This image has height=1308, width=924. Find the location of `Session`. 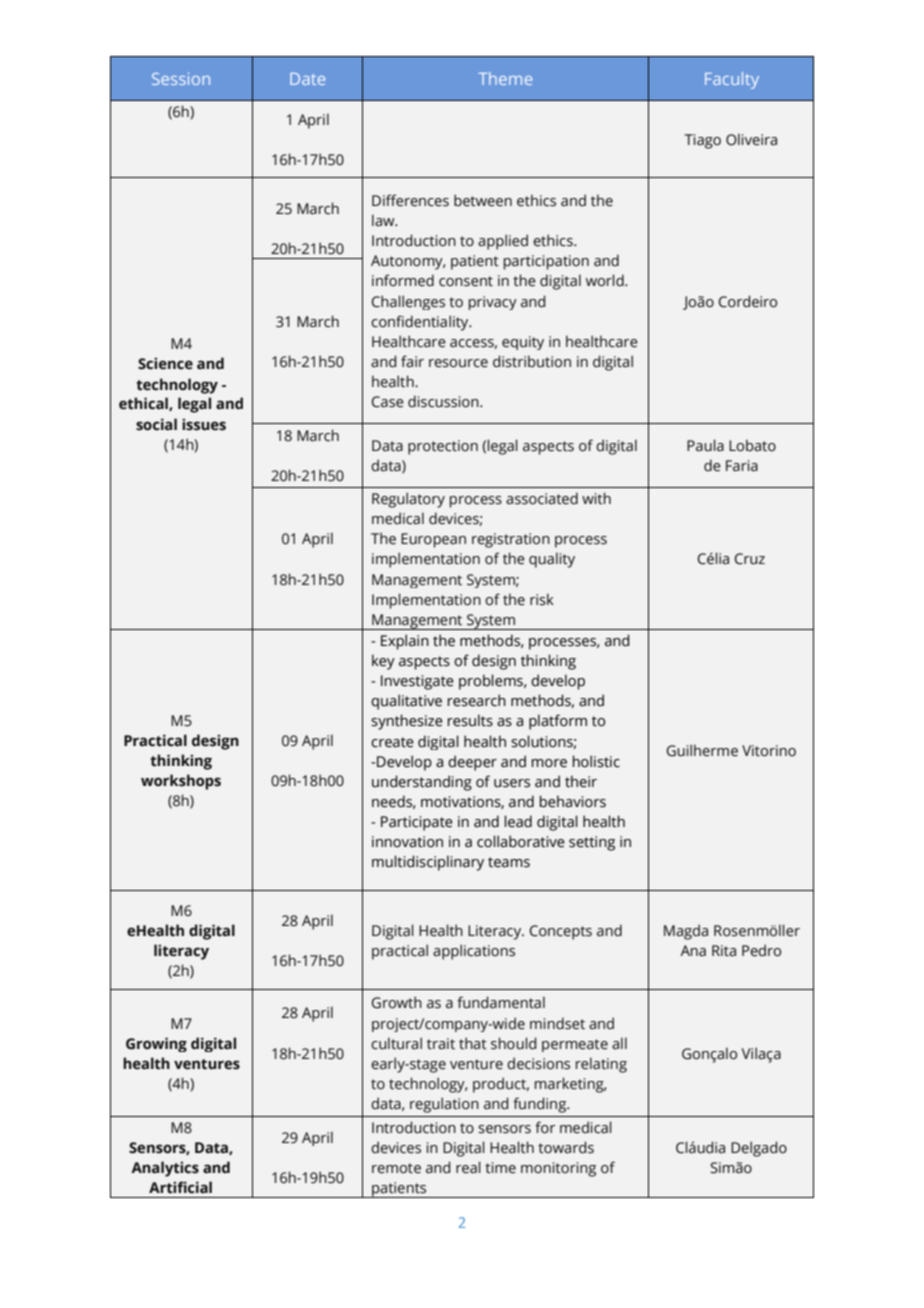

Session is located at coordinates (181, 79).
